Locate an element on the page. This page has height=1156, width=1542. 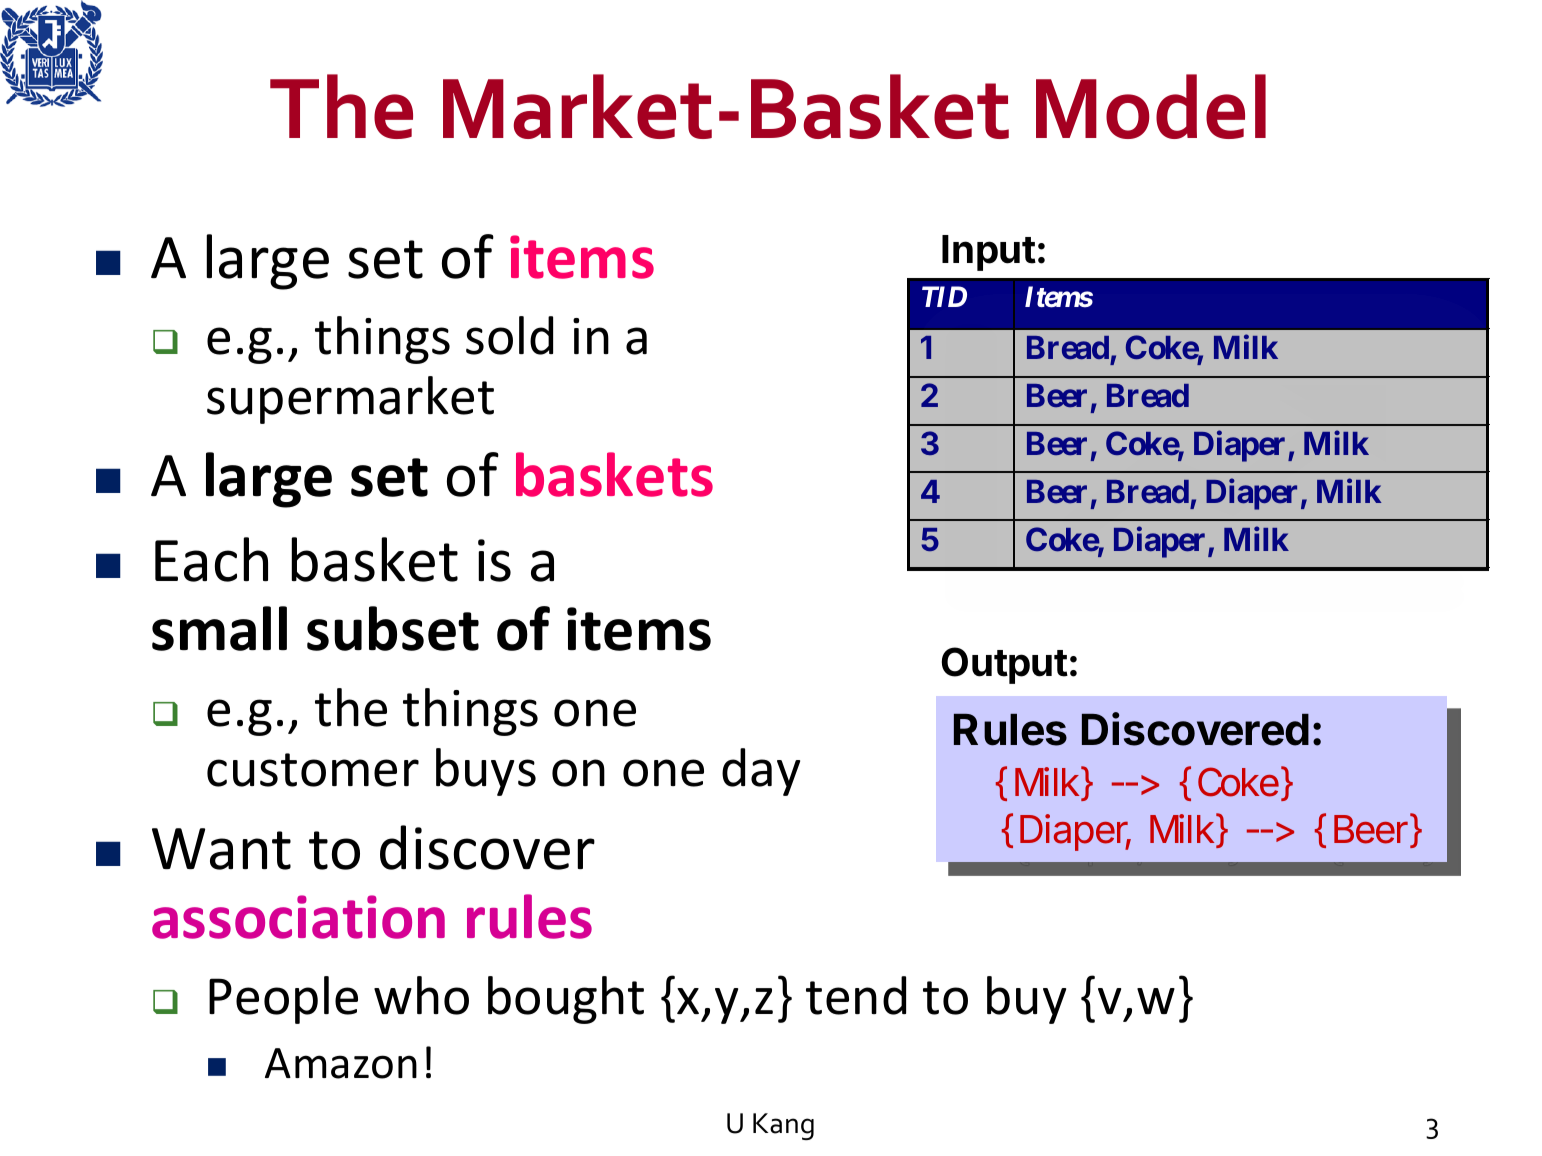
Model is located at coordinates (1151, 106).
